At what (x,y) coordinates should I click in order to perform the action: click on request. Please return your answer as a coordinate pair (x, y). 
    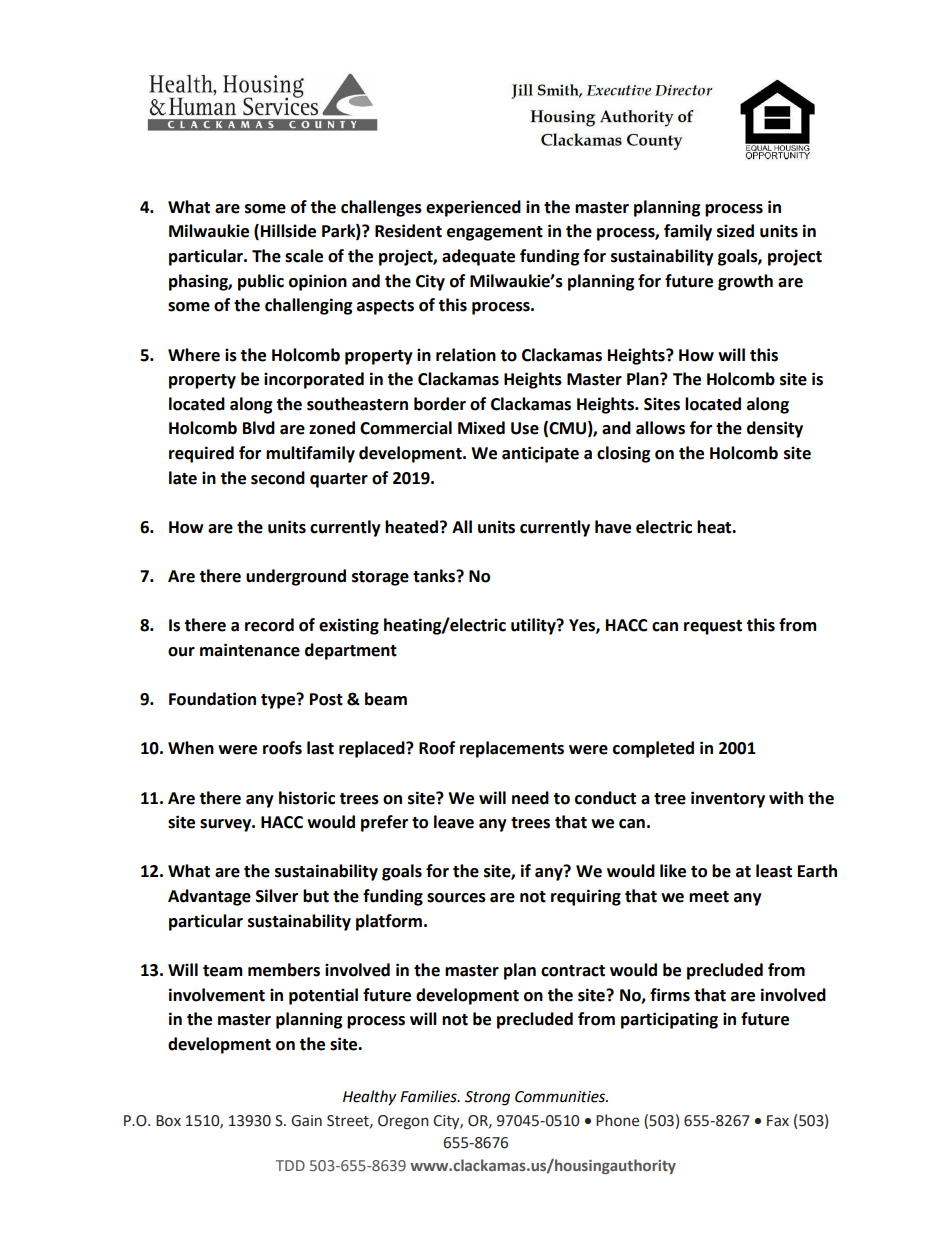
    Looking at the image, I should click on (713, 627).
